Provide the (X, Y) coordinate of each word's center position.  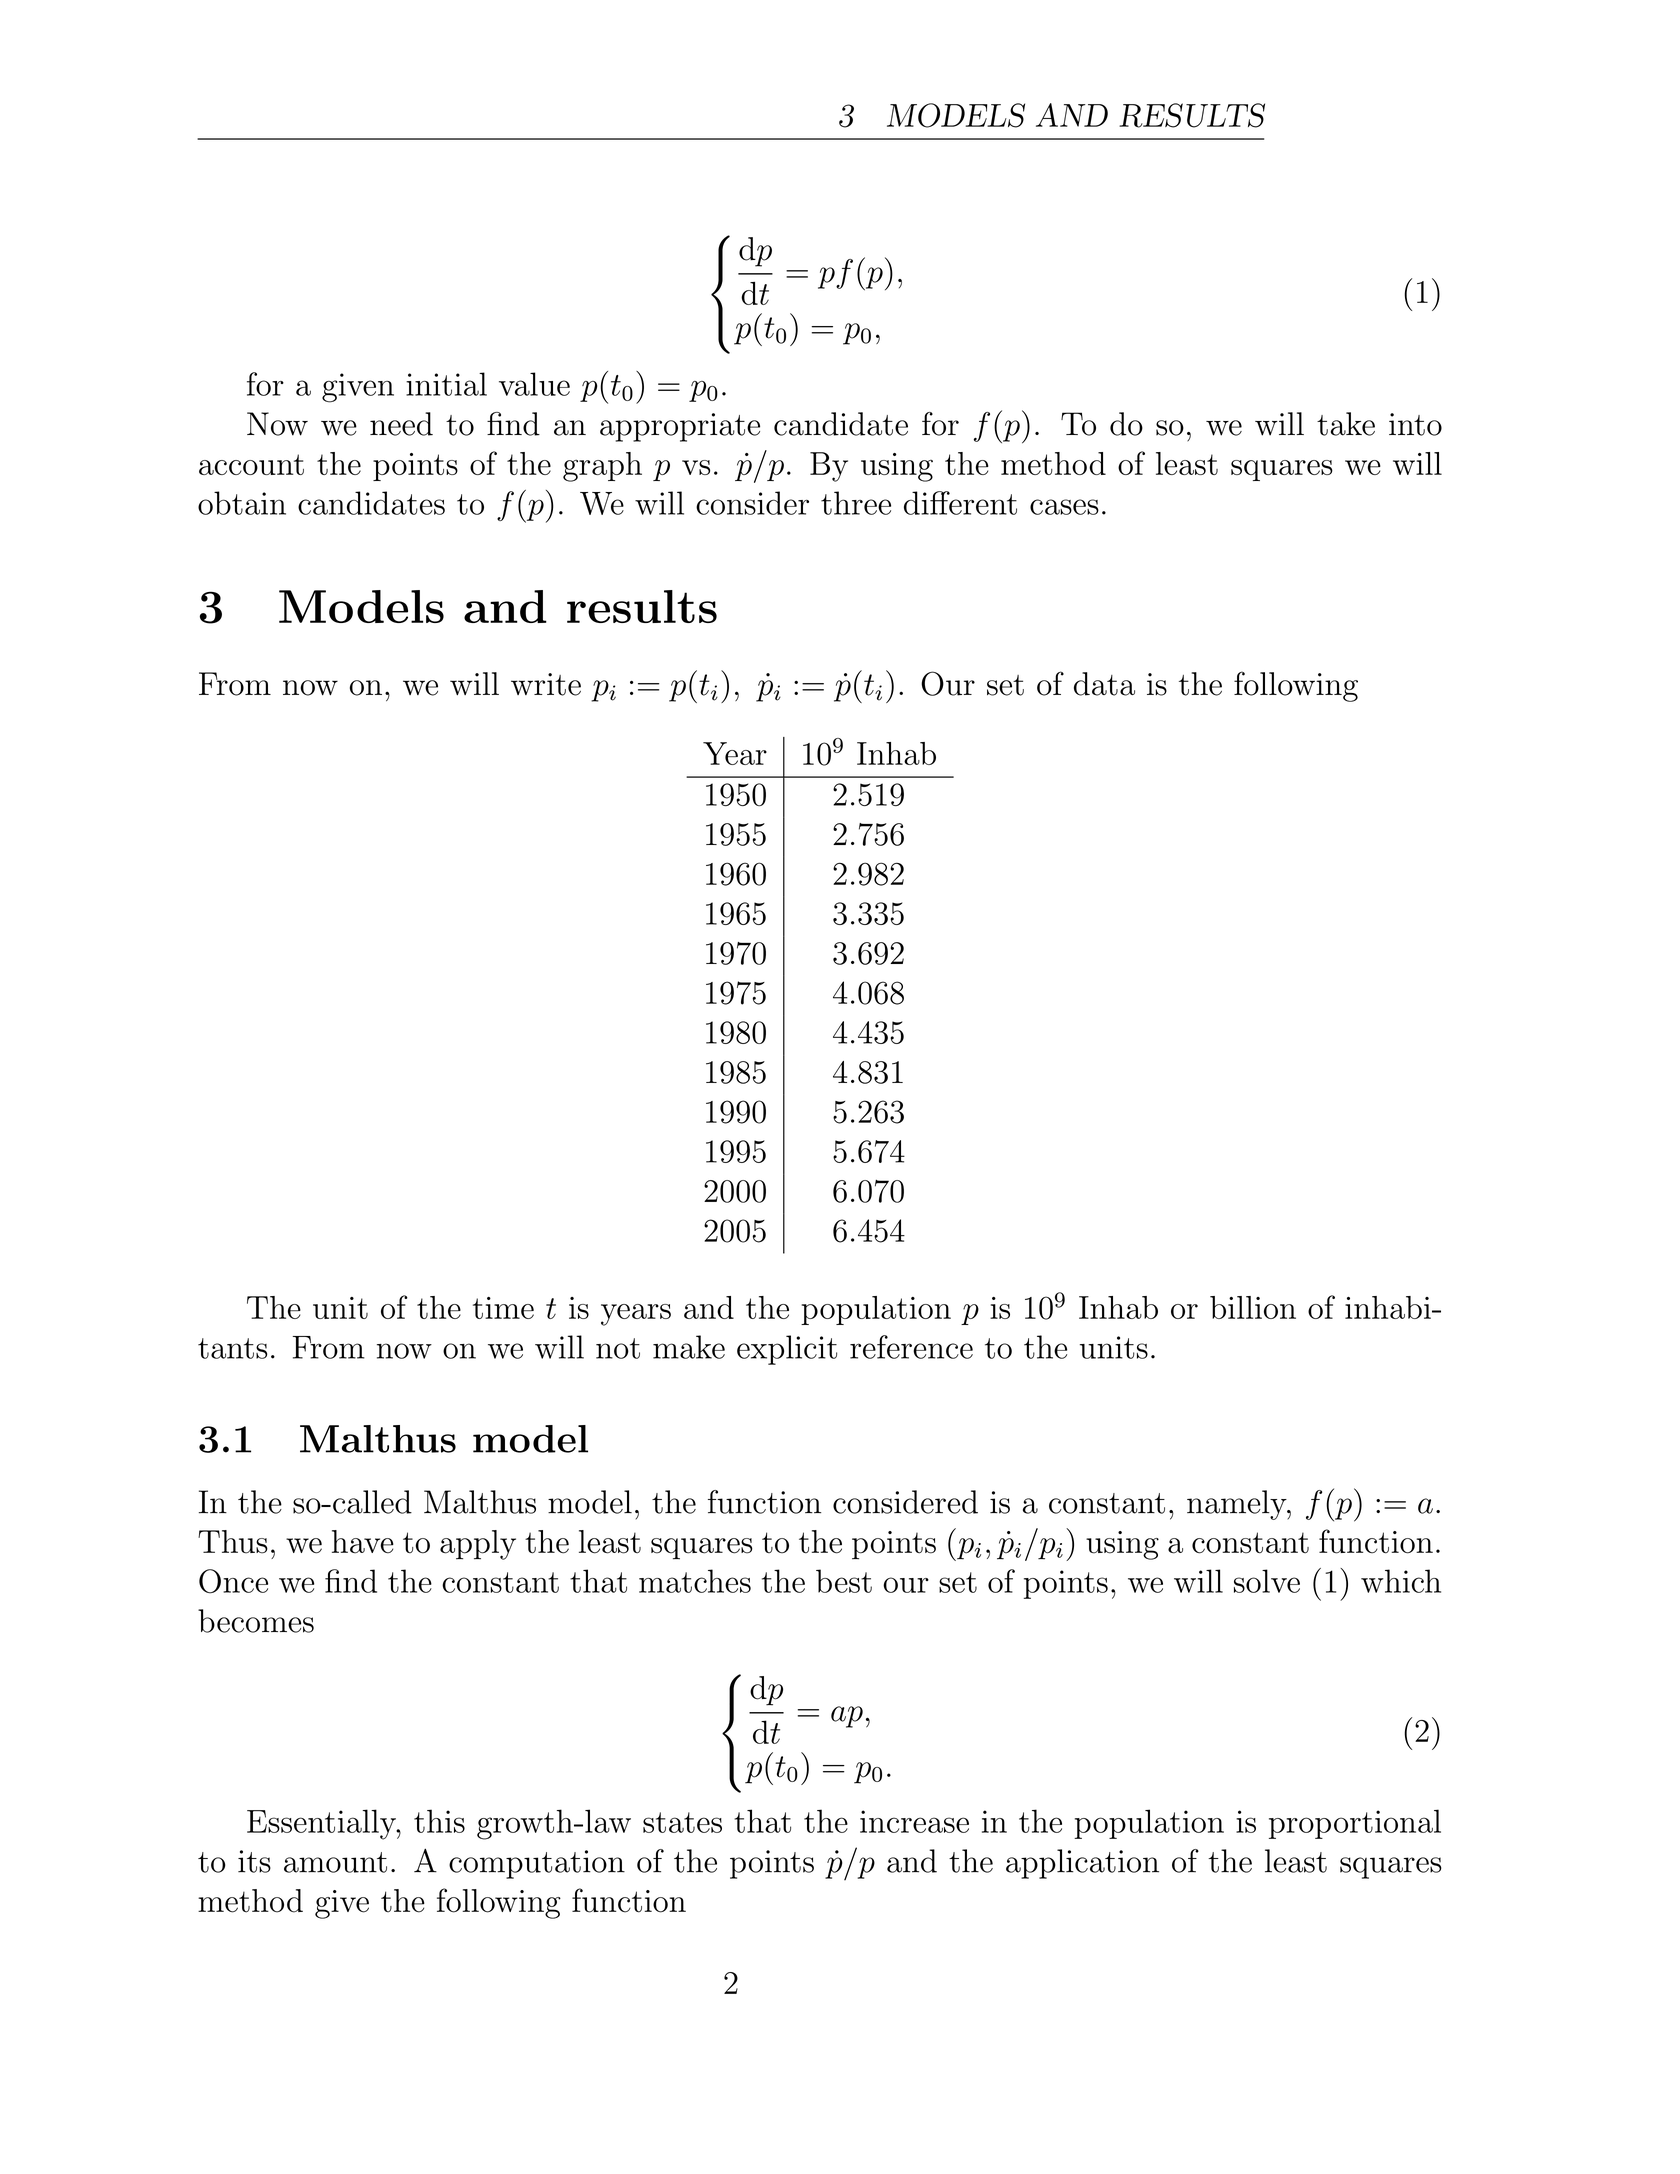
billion (1253, 1307)
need (401, 424)
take (1346, 424)
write (546, 684)
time (503, 1308)
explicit (787, 1350)
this (439, 1821)
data (1104, 684)
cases (1064, 507)
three (856, 503)
